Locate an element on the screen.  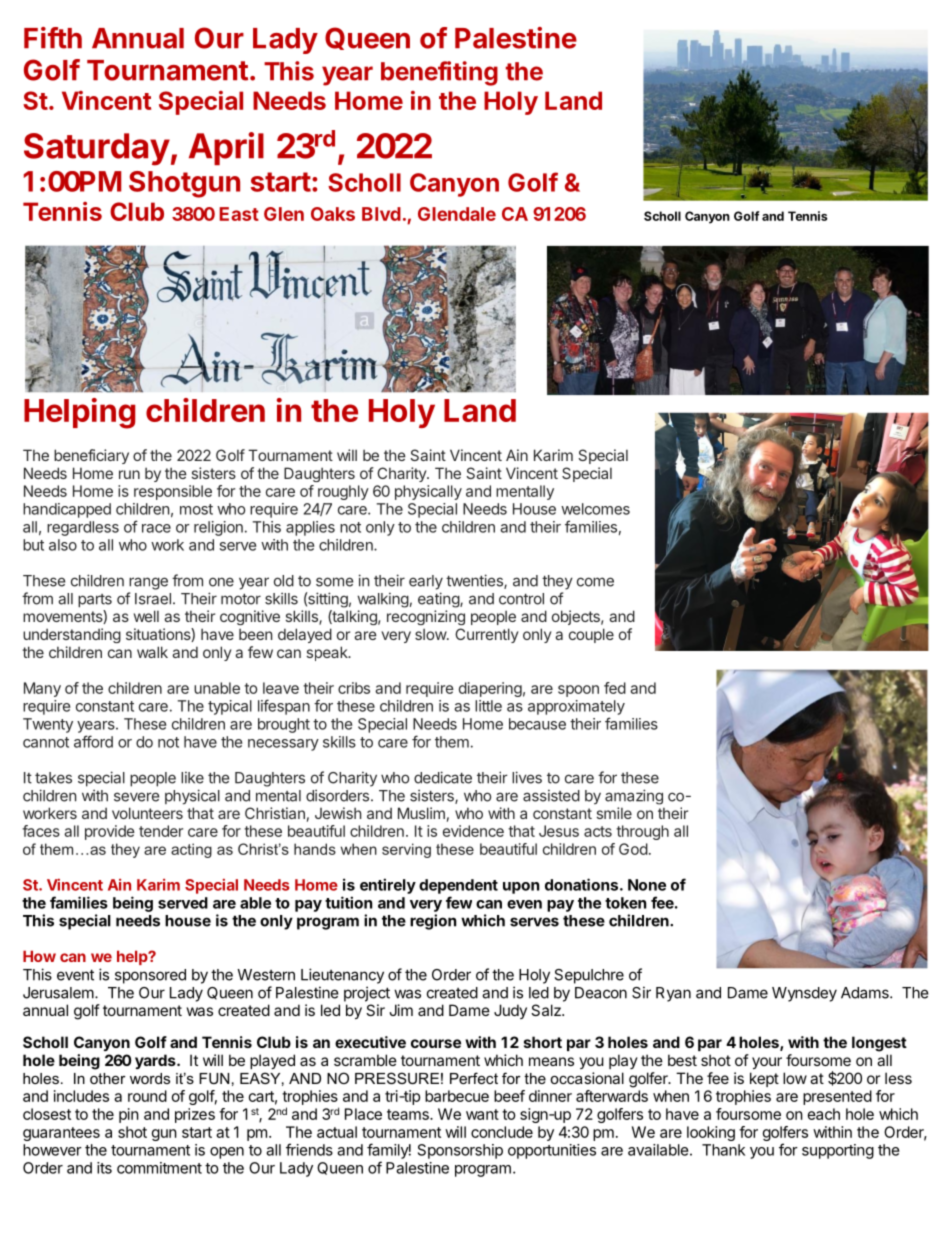
amazing is located at coordinates (634, 797).
